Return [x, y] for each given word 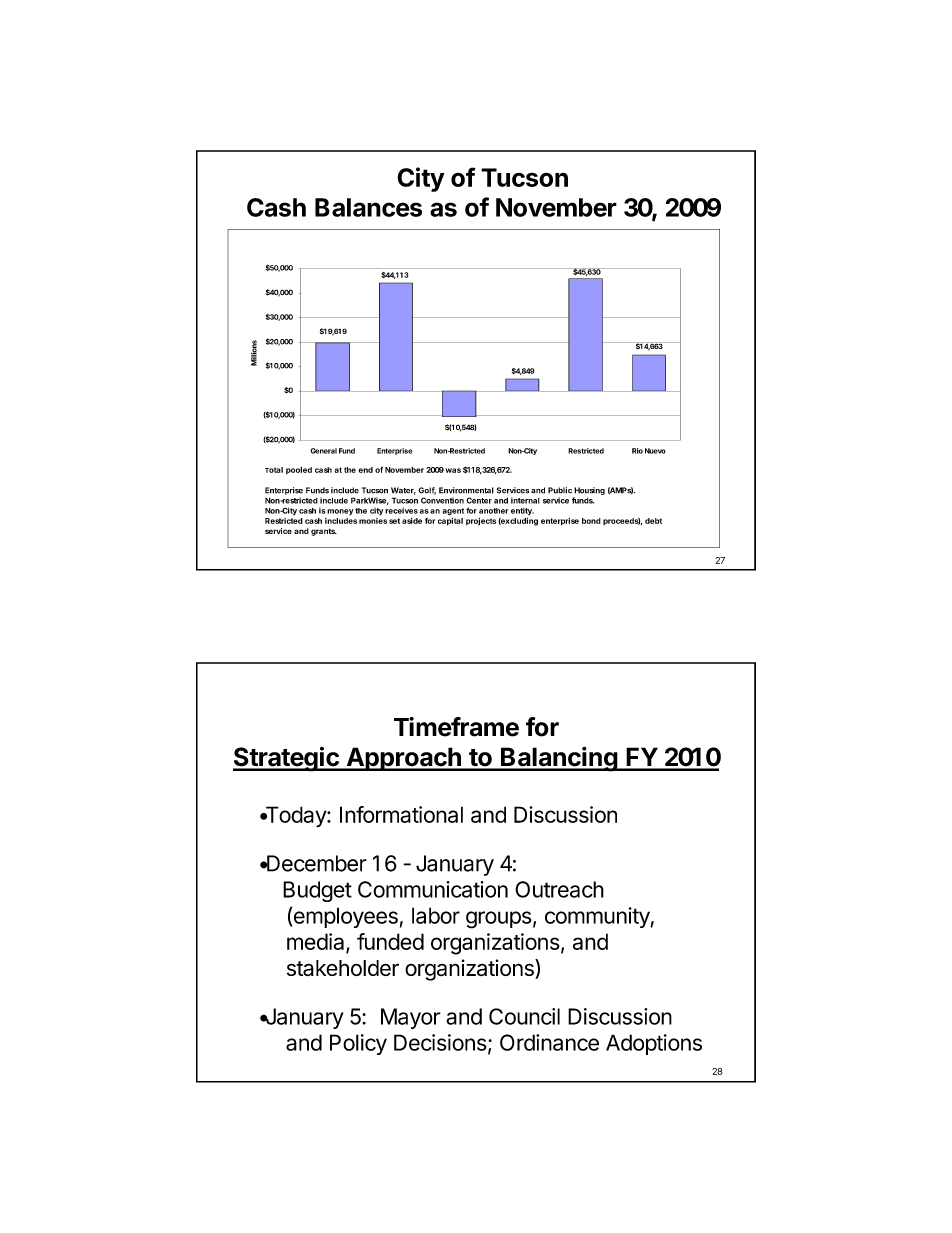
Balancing [559, 759]
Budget [317, 891]
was [453, 470]
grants [324, 532]
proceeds [622, 521]
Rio [637, 451]
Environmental [466, 490]
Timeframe [456, 727]
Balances [368, 207]
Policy [358, 1044]
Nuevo [655, 451]
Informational [401, 814]
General [323, 451]
